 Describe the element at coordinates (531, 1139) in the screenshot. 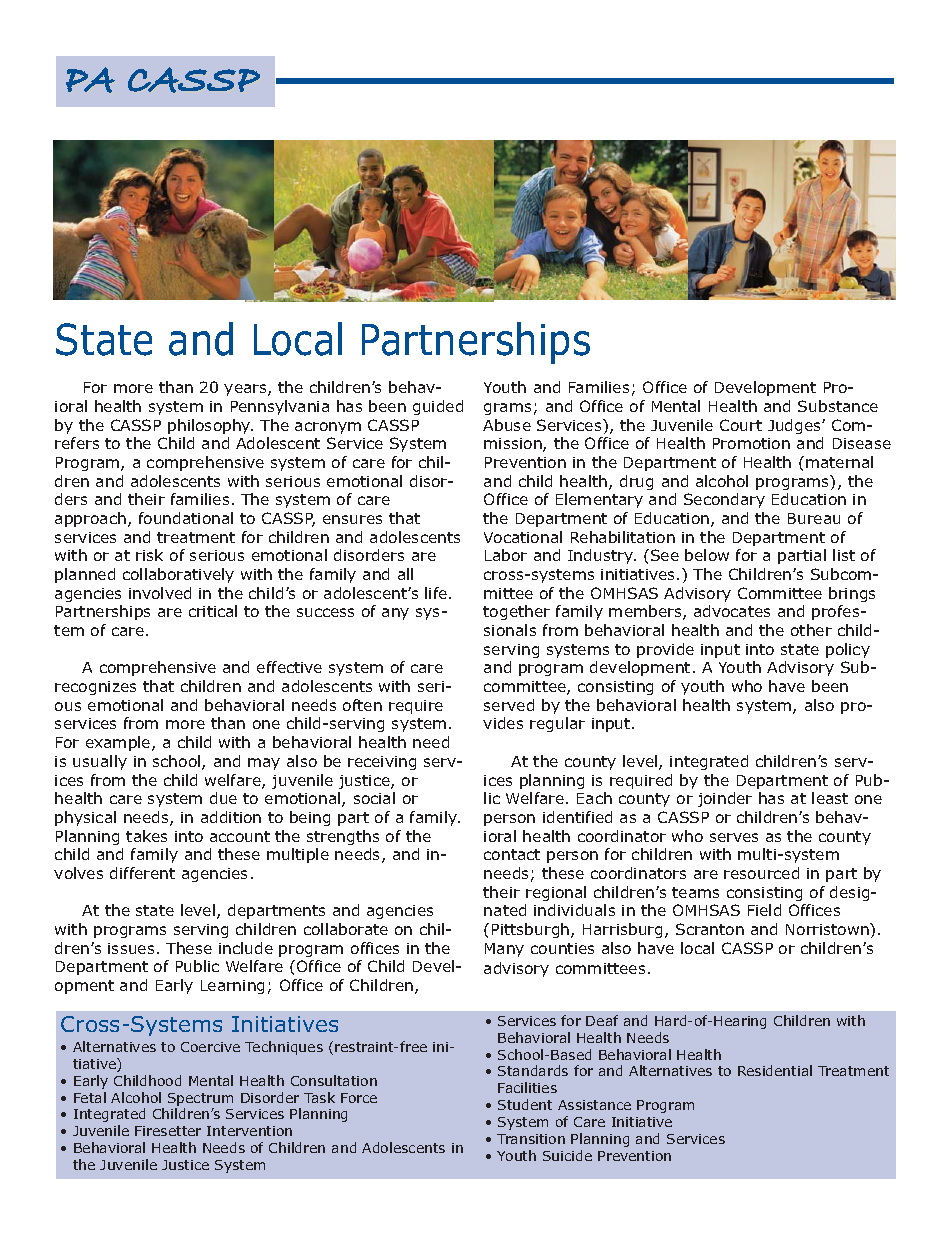

I see `Transition` at that location.
